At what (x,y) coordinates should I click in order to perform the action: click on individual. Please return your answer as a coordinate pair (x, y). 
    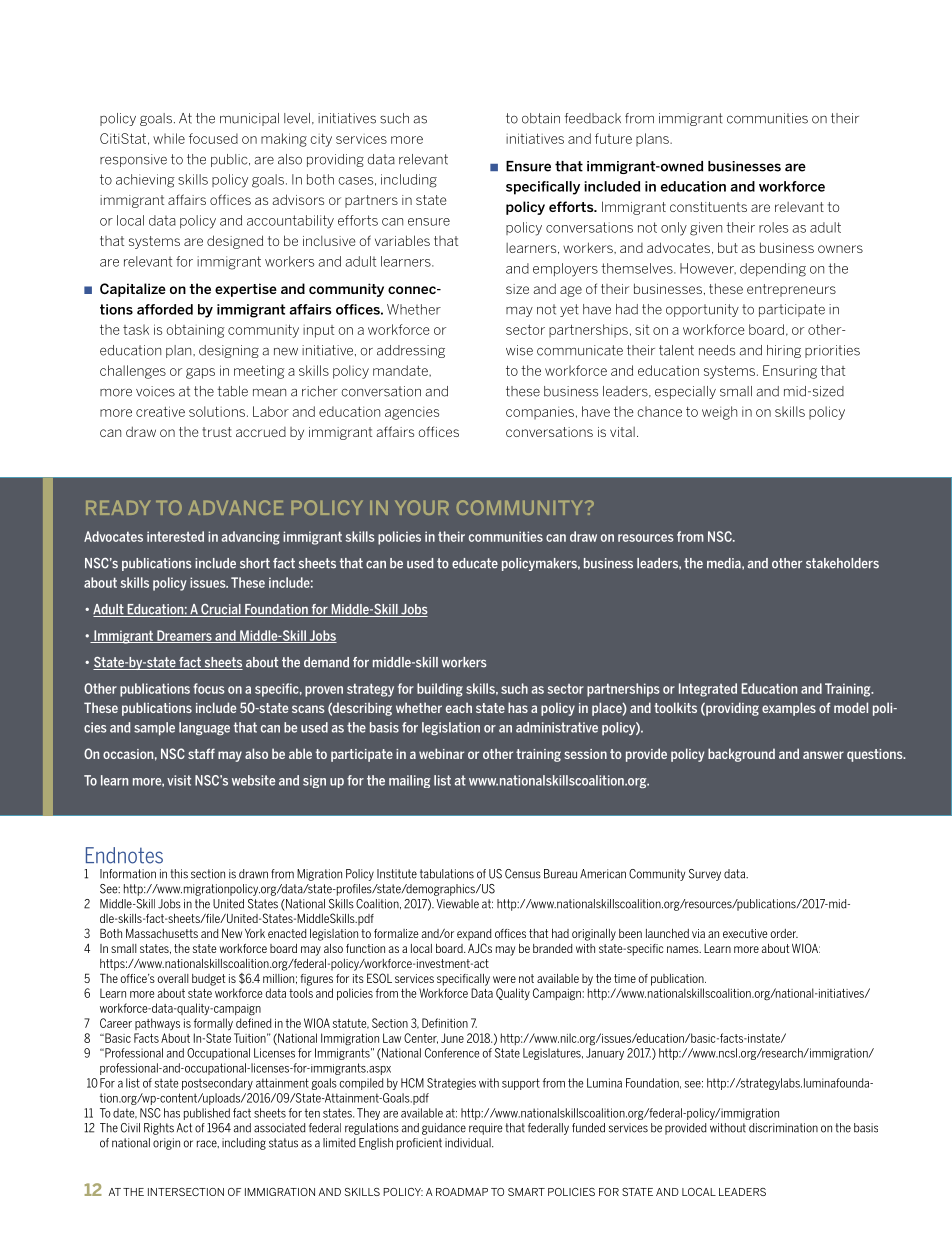
    Looking at the image, I should click on (469, 1143).
